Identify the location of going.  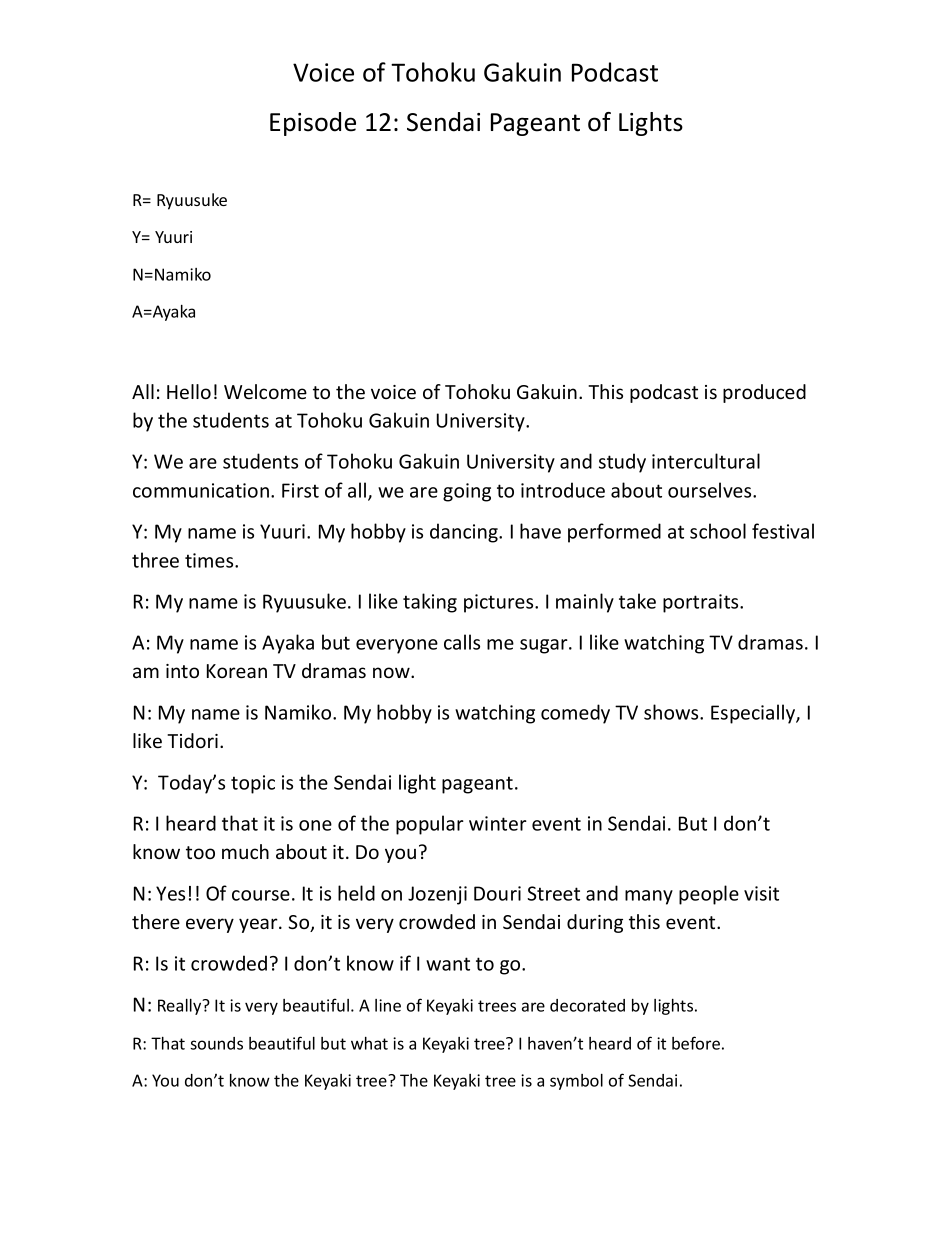
(467, 492).
